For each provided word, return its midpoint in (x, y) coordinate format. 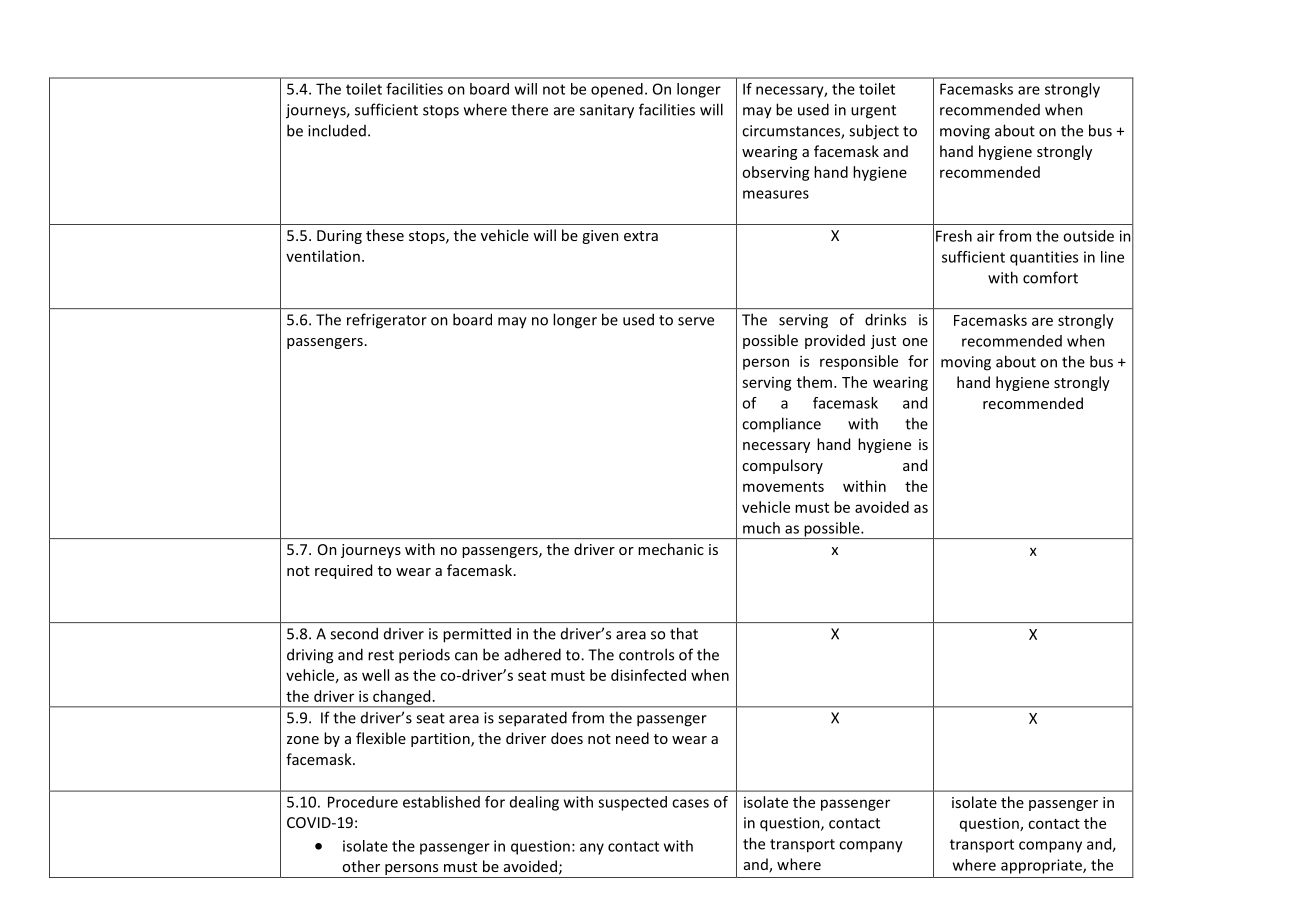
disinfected (648, 675)
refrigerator (387, 321)
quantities (1044, 258)
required (343, 571)
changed (402, 698)
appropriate (1042, 866)
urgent (873, 112)
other (361, 866)
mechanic (671, 549)
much (761, 528)
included (337, 130)
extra (641, 236)
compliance (781, 424)
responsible (859, 362)
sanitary (607, 111)
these (385, 235)
